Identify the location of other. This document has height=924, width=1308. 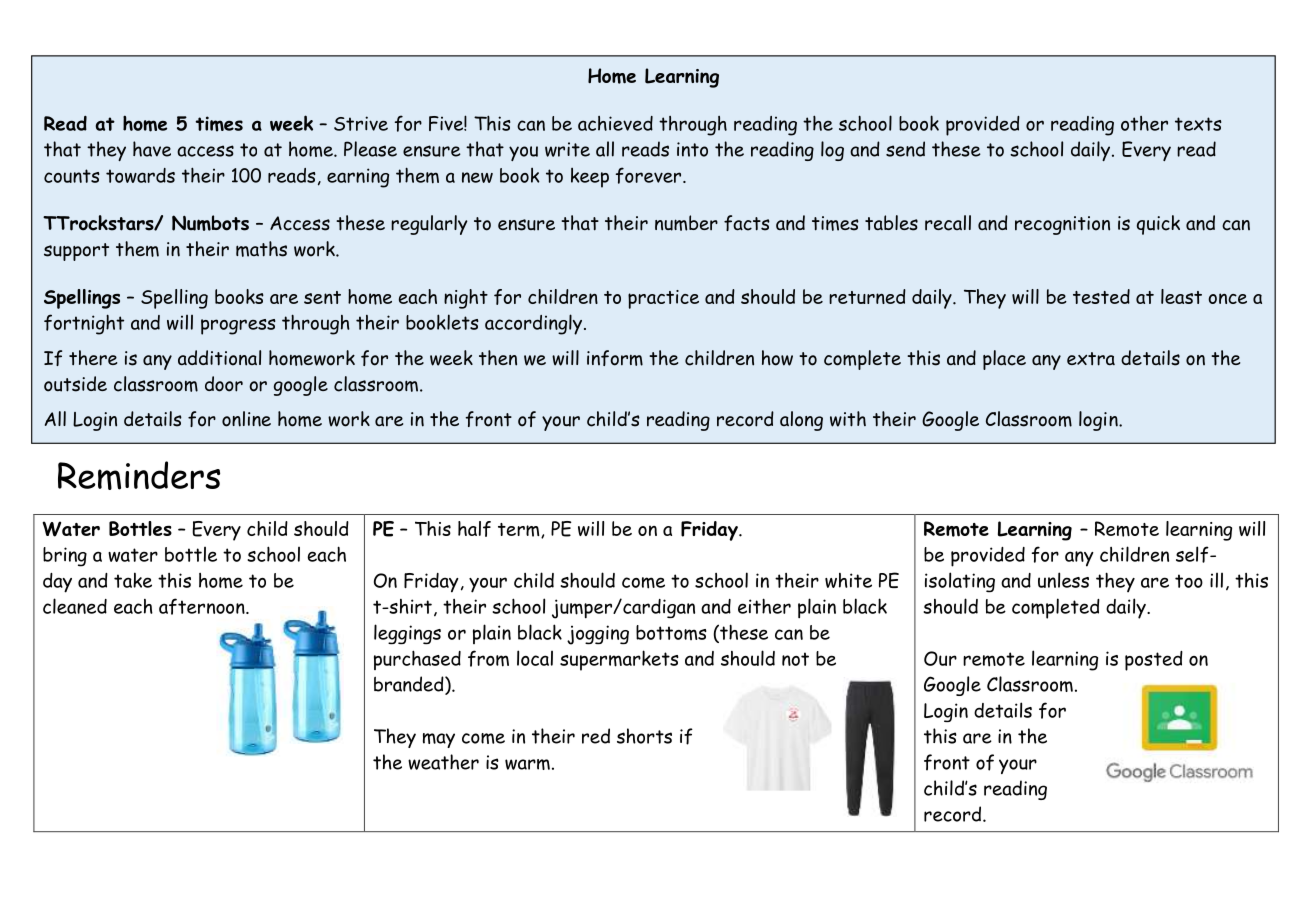
(1144, 123).
